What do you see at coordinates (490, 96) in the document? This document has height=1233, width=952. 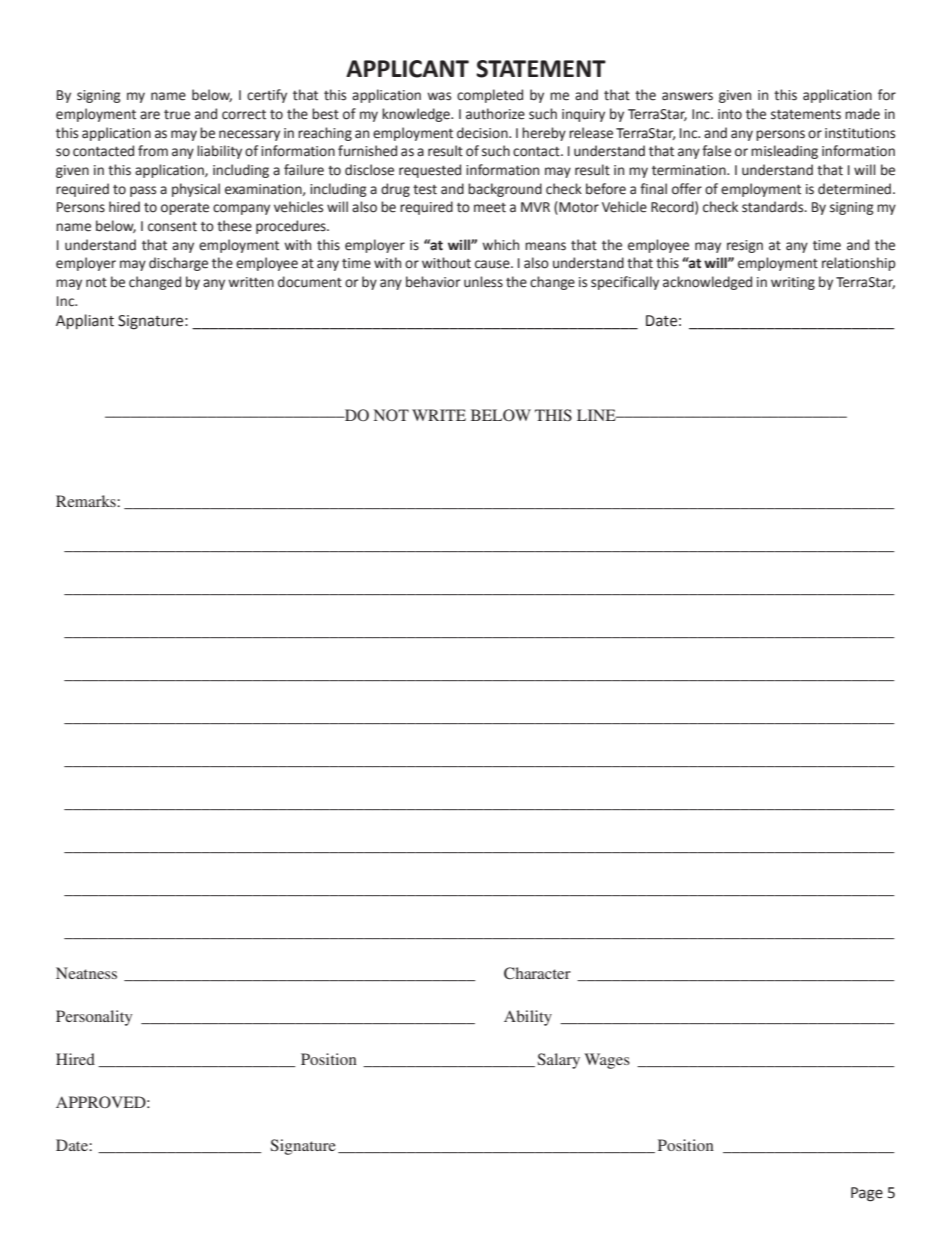 I see `completed` at bounding box center [490, 96].
